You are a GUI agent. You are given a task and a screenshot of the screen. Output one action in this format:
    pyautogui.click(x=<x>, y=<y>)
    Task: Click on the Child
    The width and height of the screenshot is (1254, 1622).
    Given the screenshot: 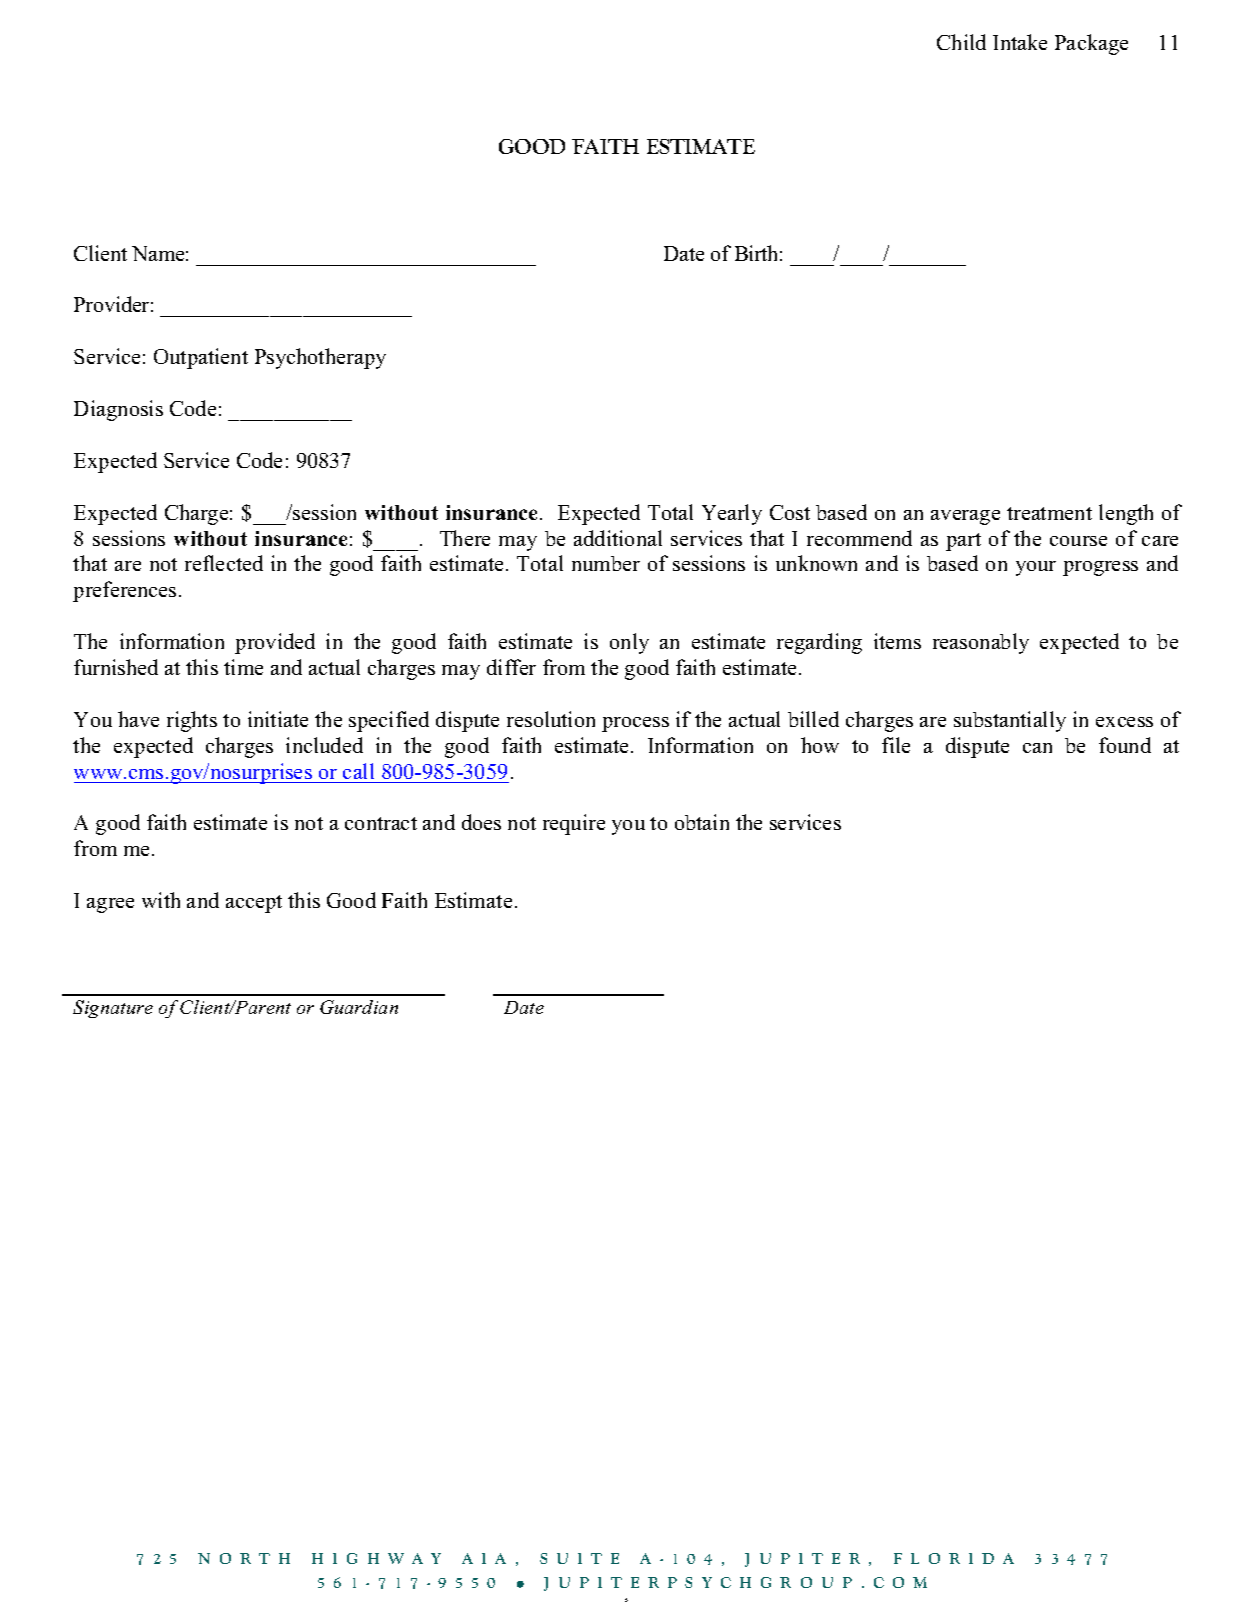 What is the action you would take?
    pyautogui.click(x=961, y=42)
